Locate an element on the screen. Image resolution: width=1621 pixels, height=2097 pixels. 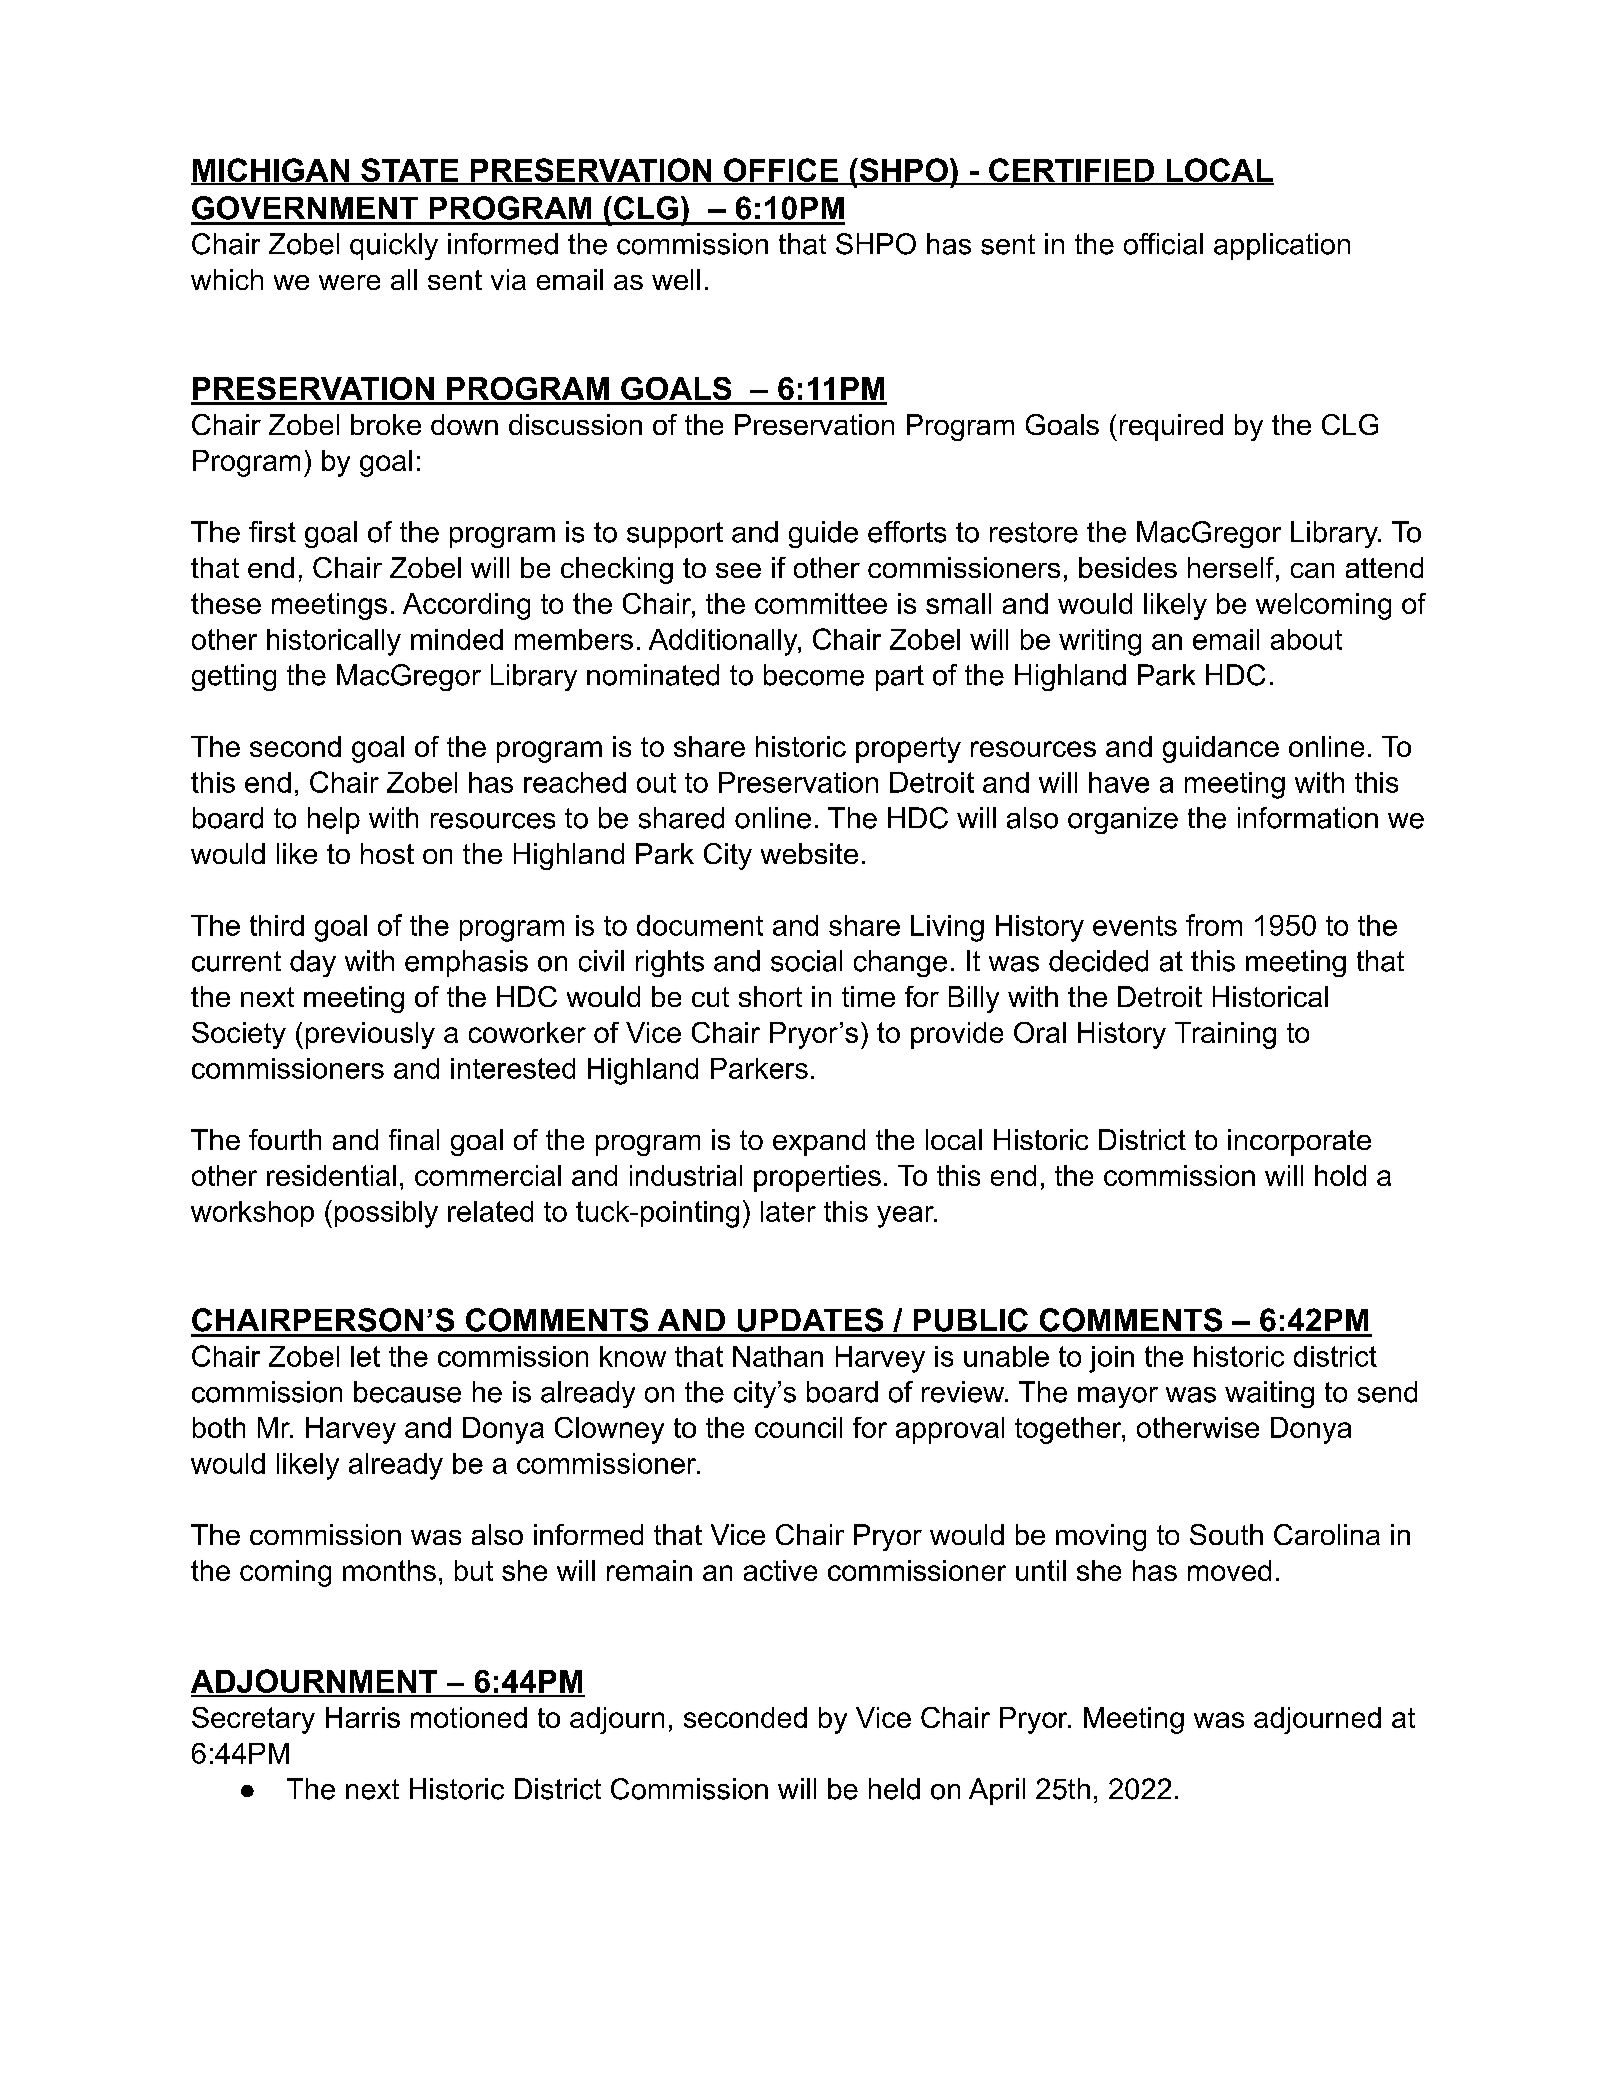
OFFICE is located at coordinates (781, 171).
